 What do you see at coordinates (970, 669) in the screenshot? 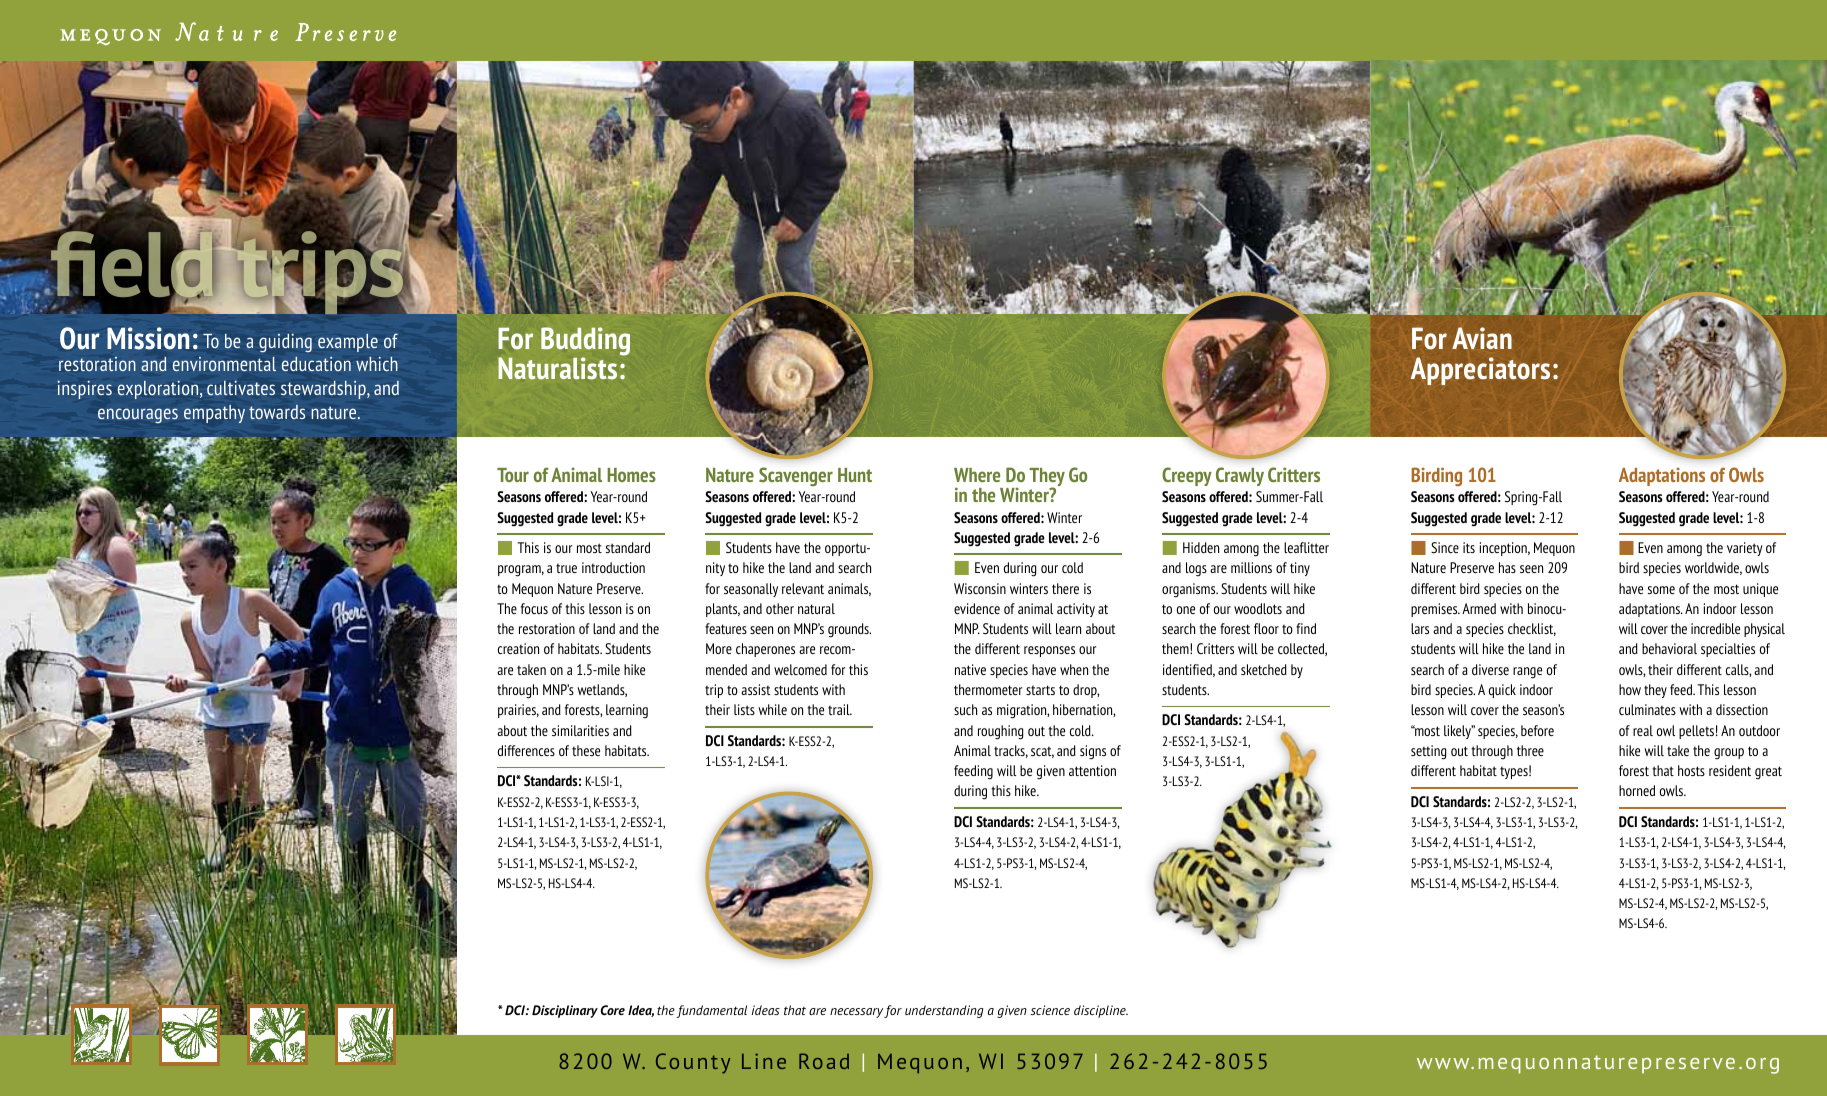
I see `native` at bounding box center [970, 669].
